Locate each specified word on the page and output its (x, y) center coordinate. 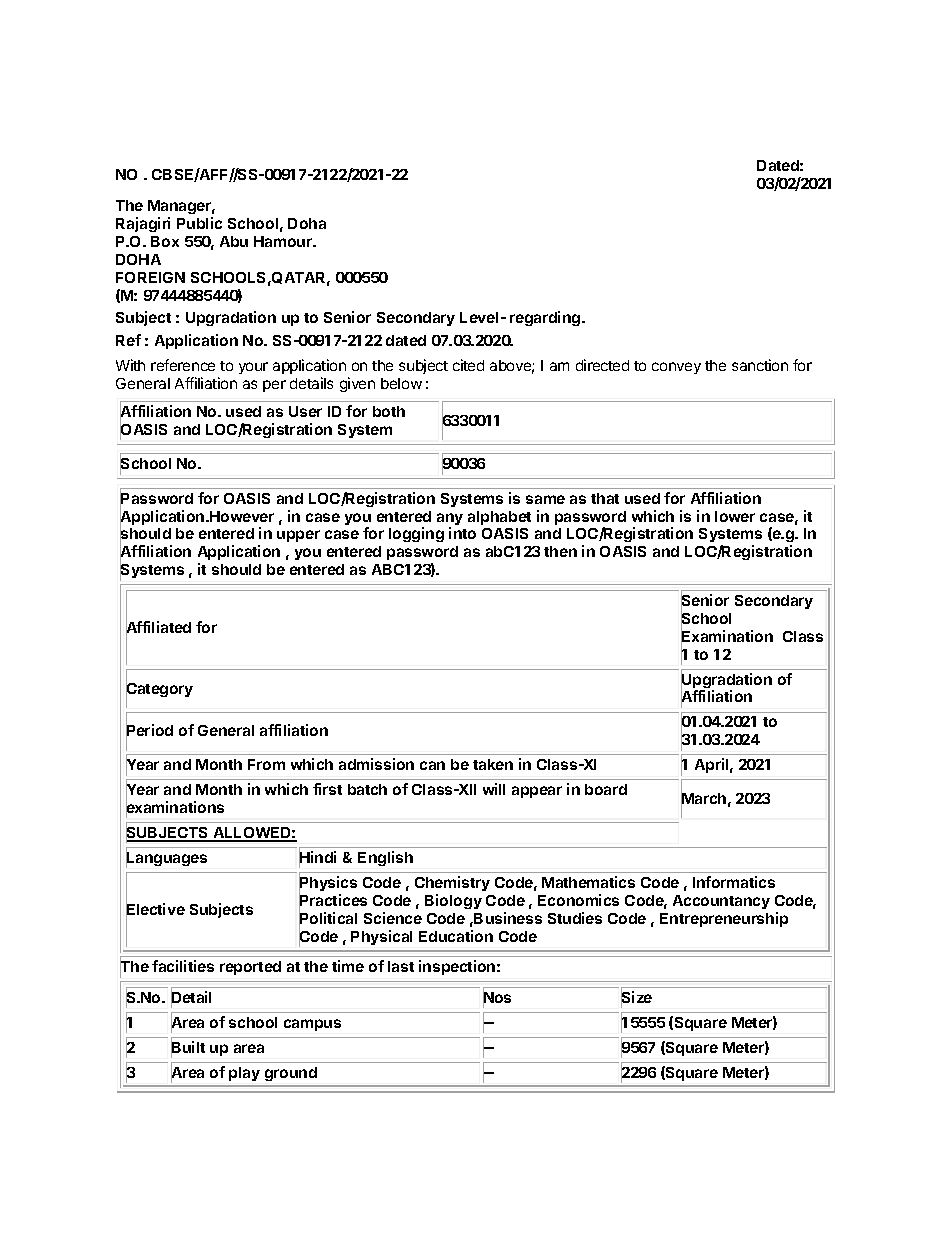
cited (468, 365)
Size (636, 998)
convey (676, 368)
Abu (234, 241)
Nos (497, 998)
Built (188, 1048)
